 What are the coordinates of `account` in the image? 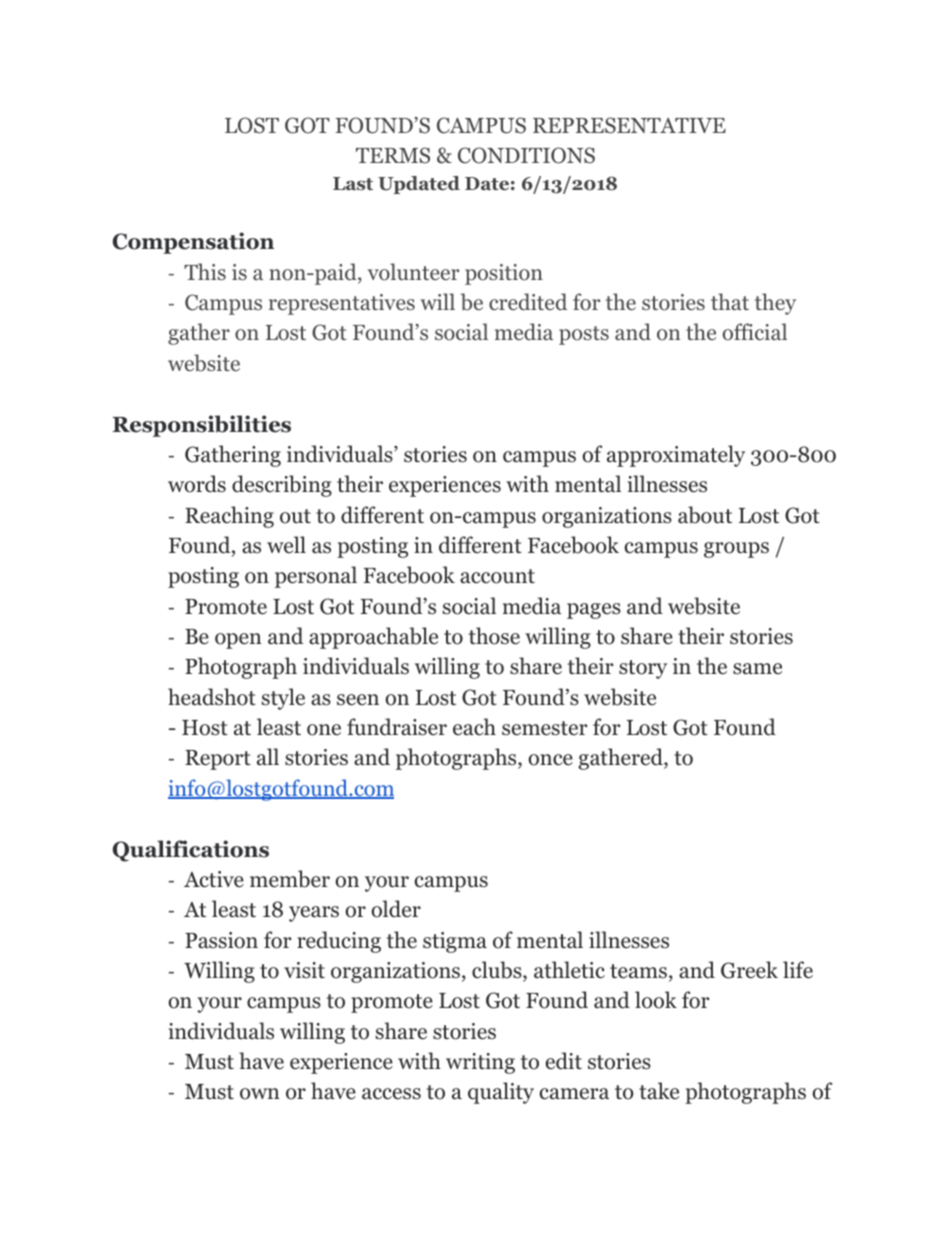 It's located at (497, 576).
